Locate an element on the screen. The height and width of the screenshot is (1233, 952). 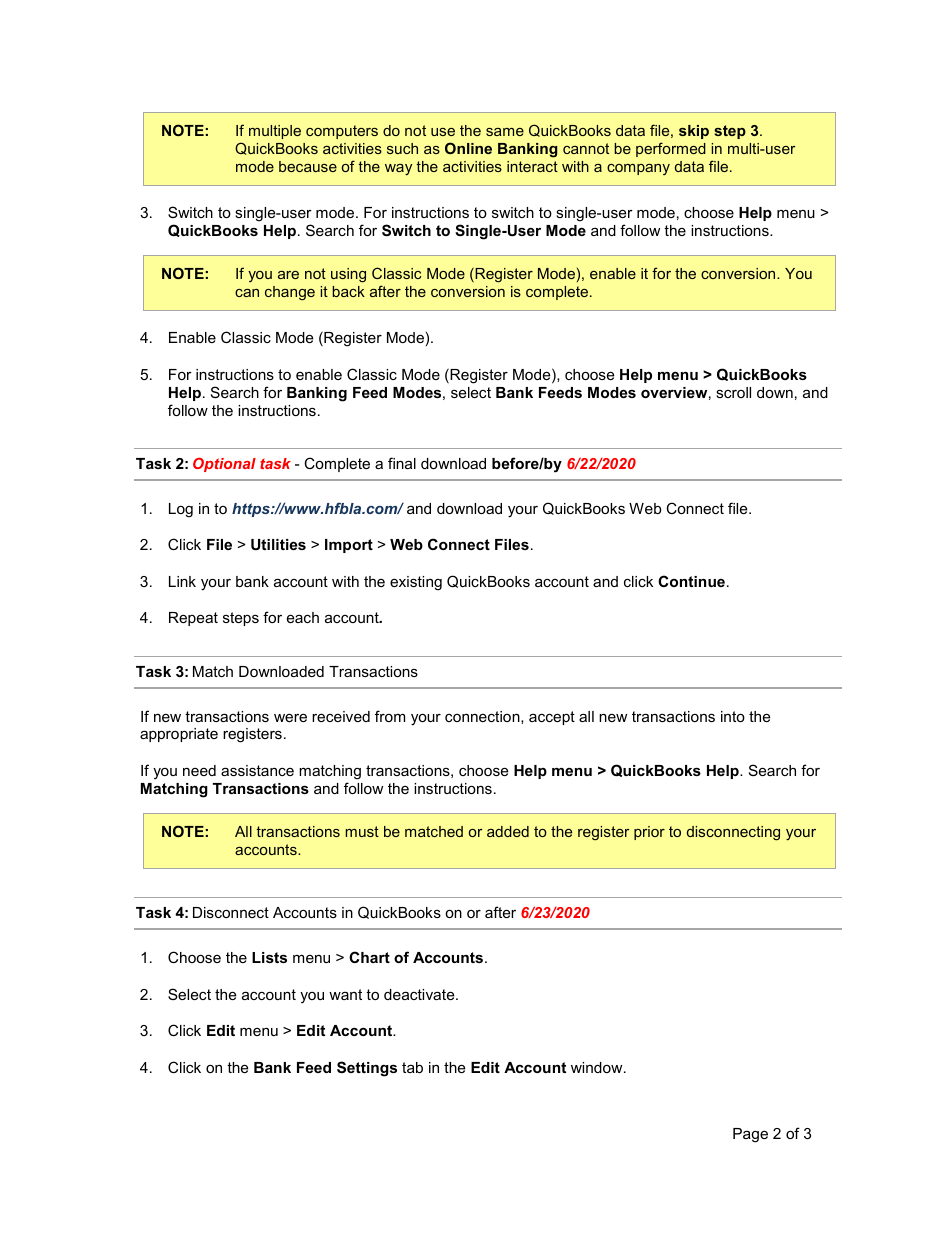
prior is located at coordinates (649, 833).
